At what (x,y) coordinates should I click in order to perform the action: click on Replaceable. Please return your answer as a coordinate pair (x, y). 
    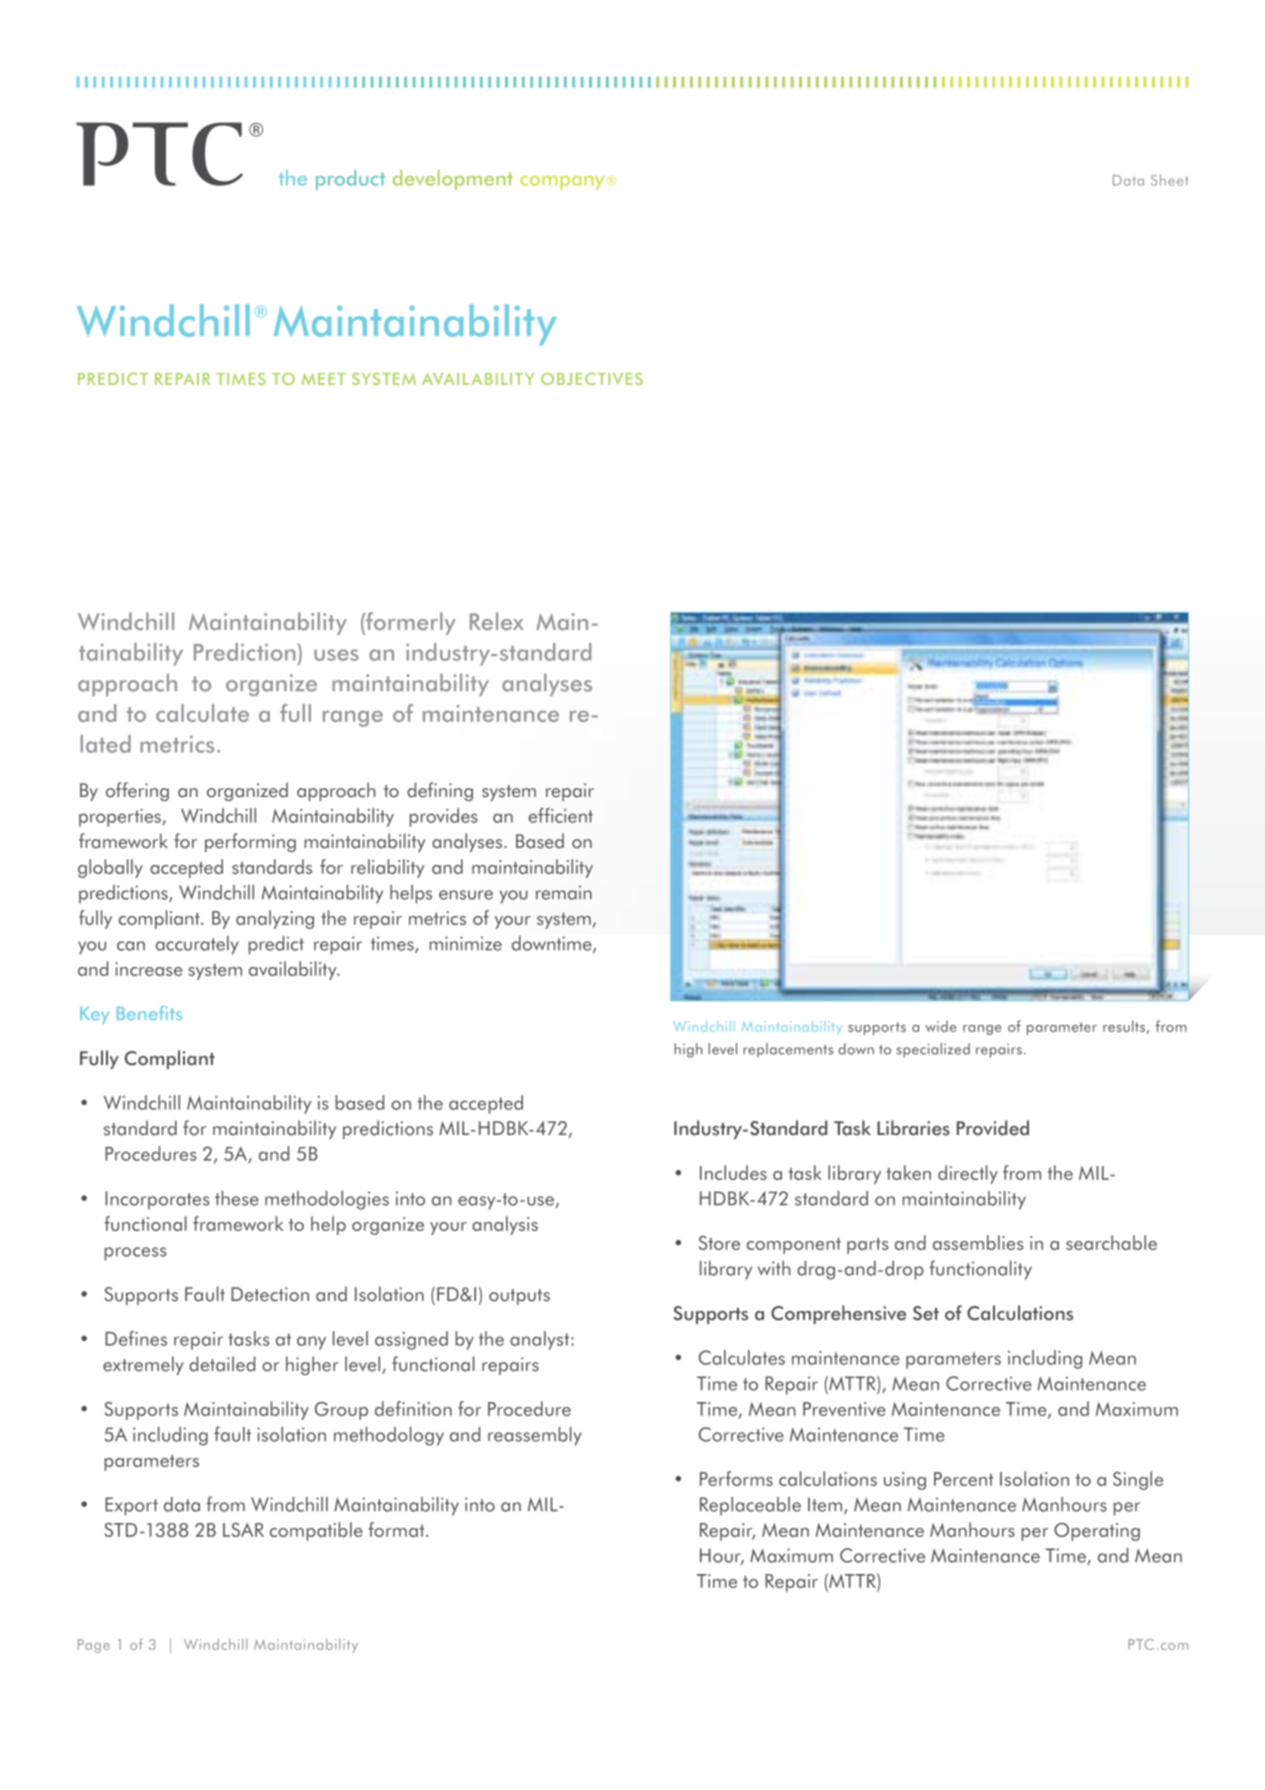
    Looking at the image, I should click on (750, 1506).
